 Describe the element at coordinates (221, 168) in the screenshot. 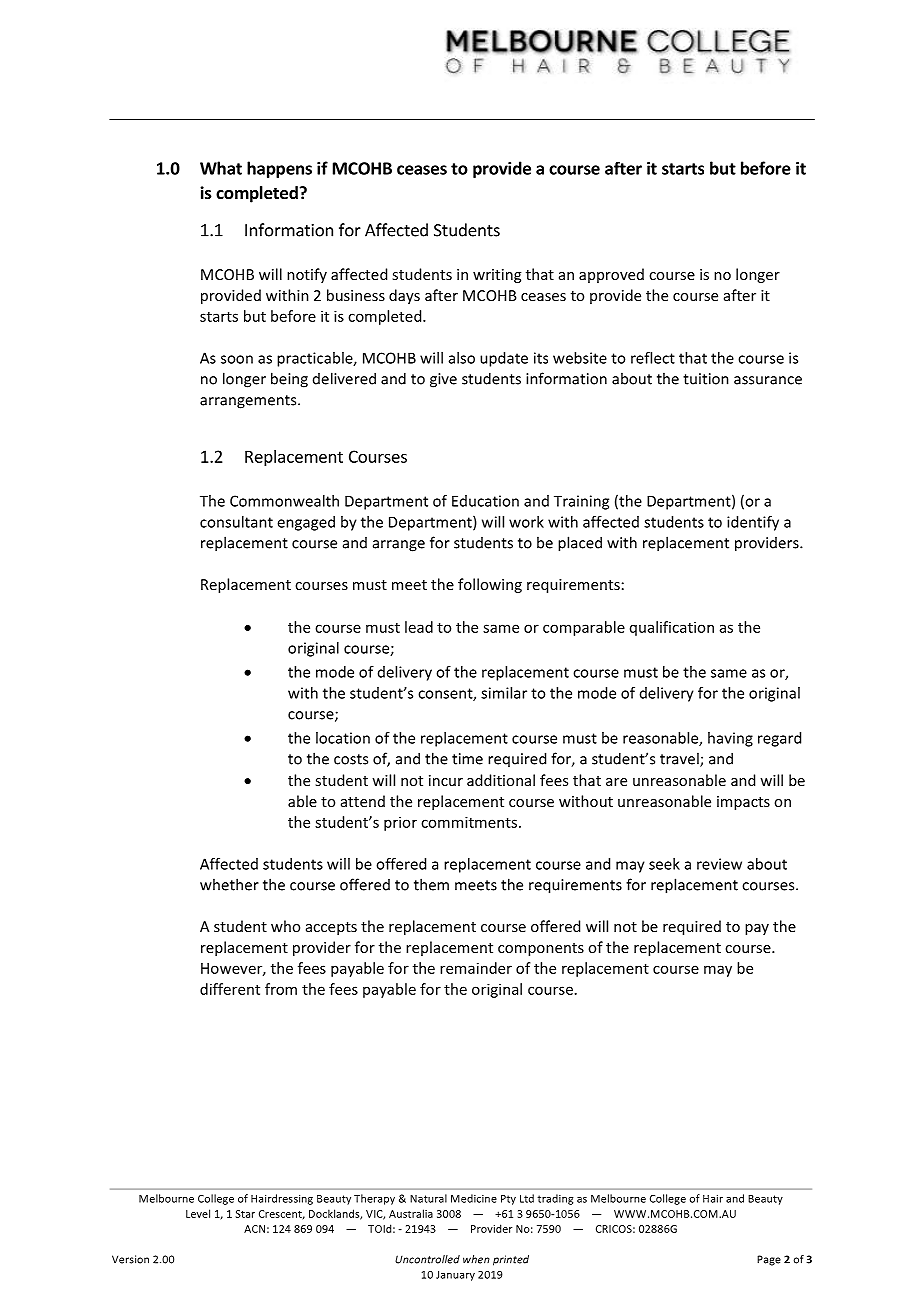

I see `What` at that location.
